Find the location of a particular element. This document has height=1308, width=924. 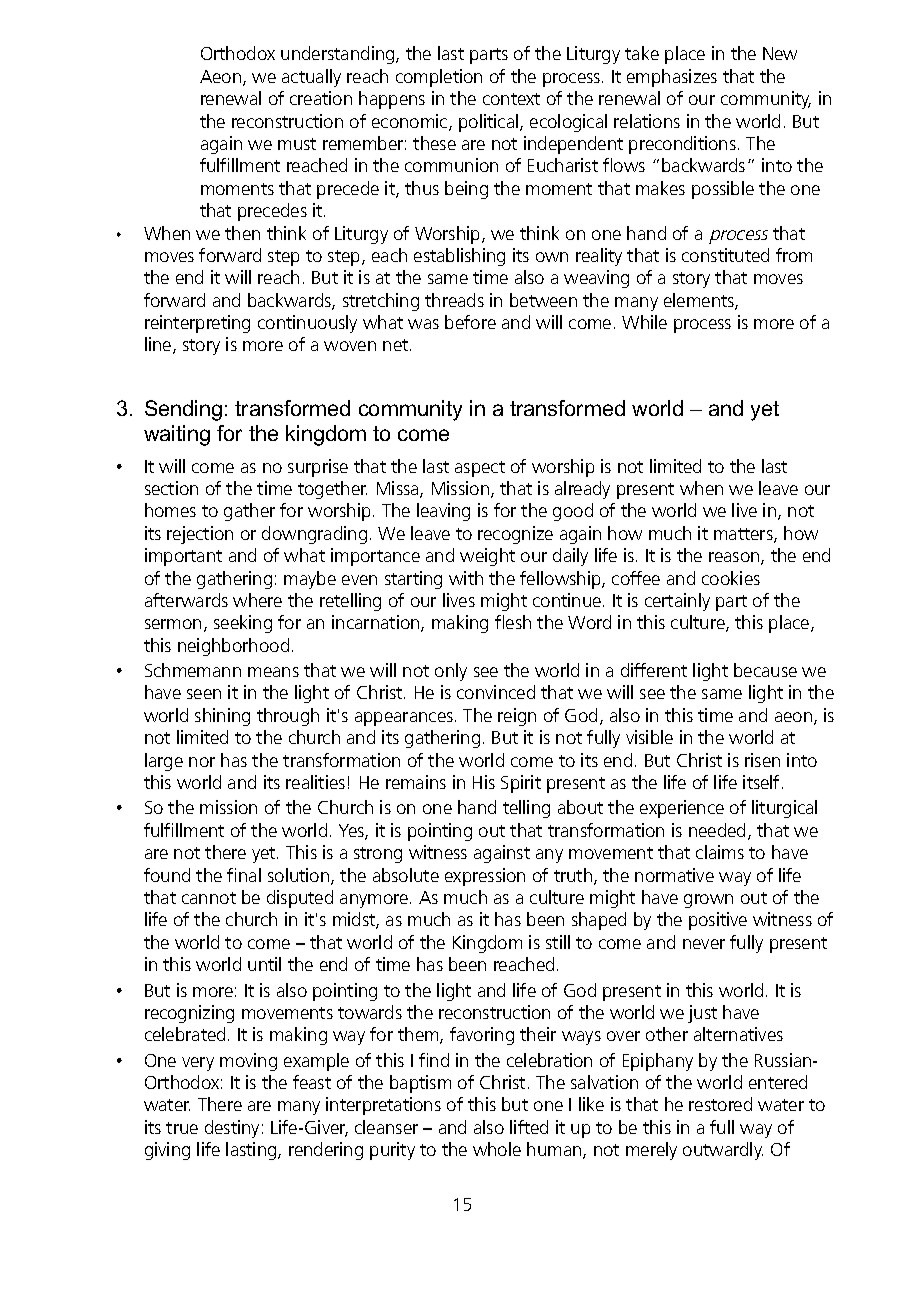

with is located at coordinates (466, 578).
